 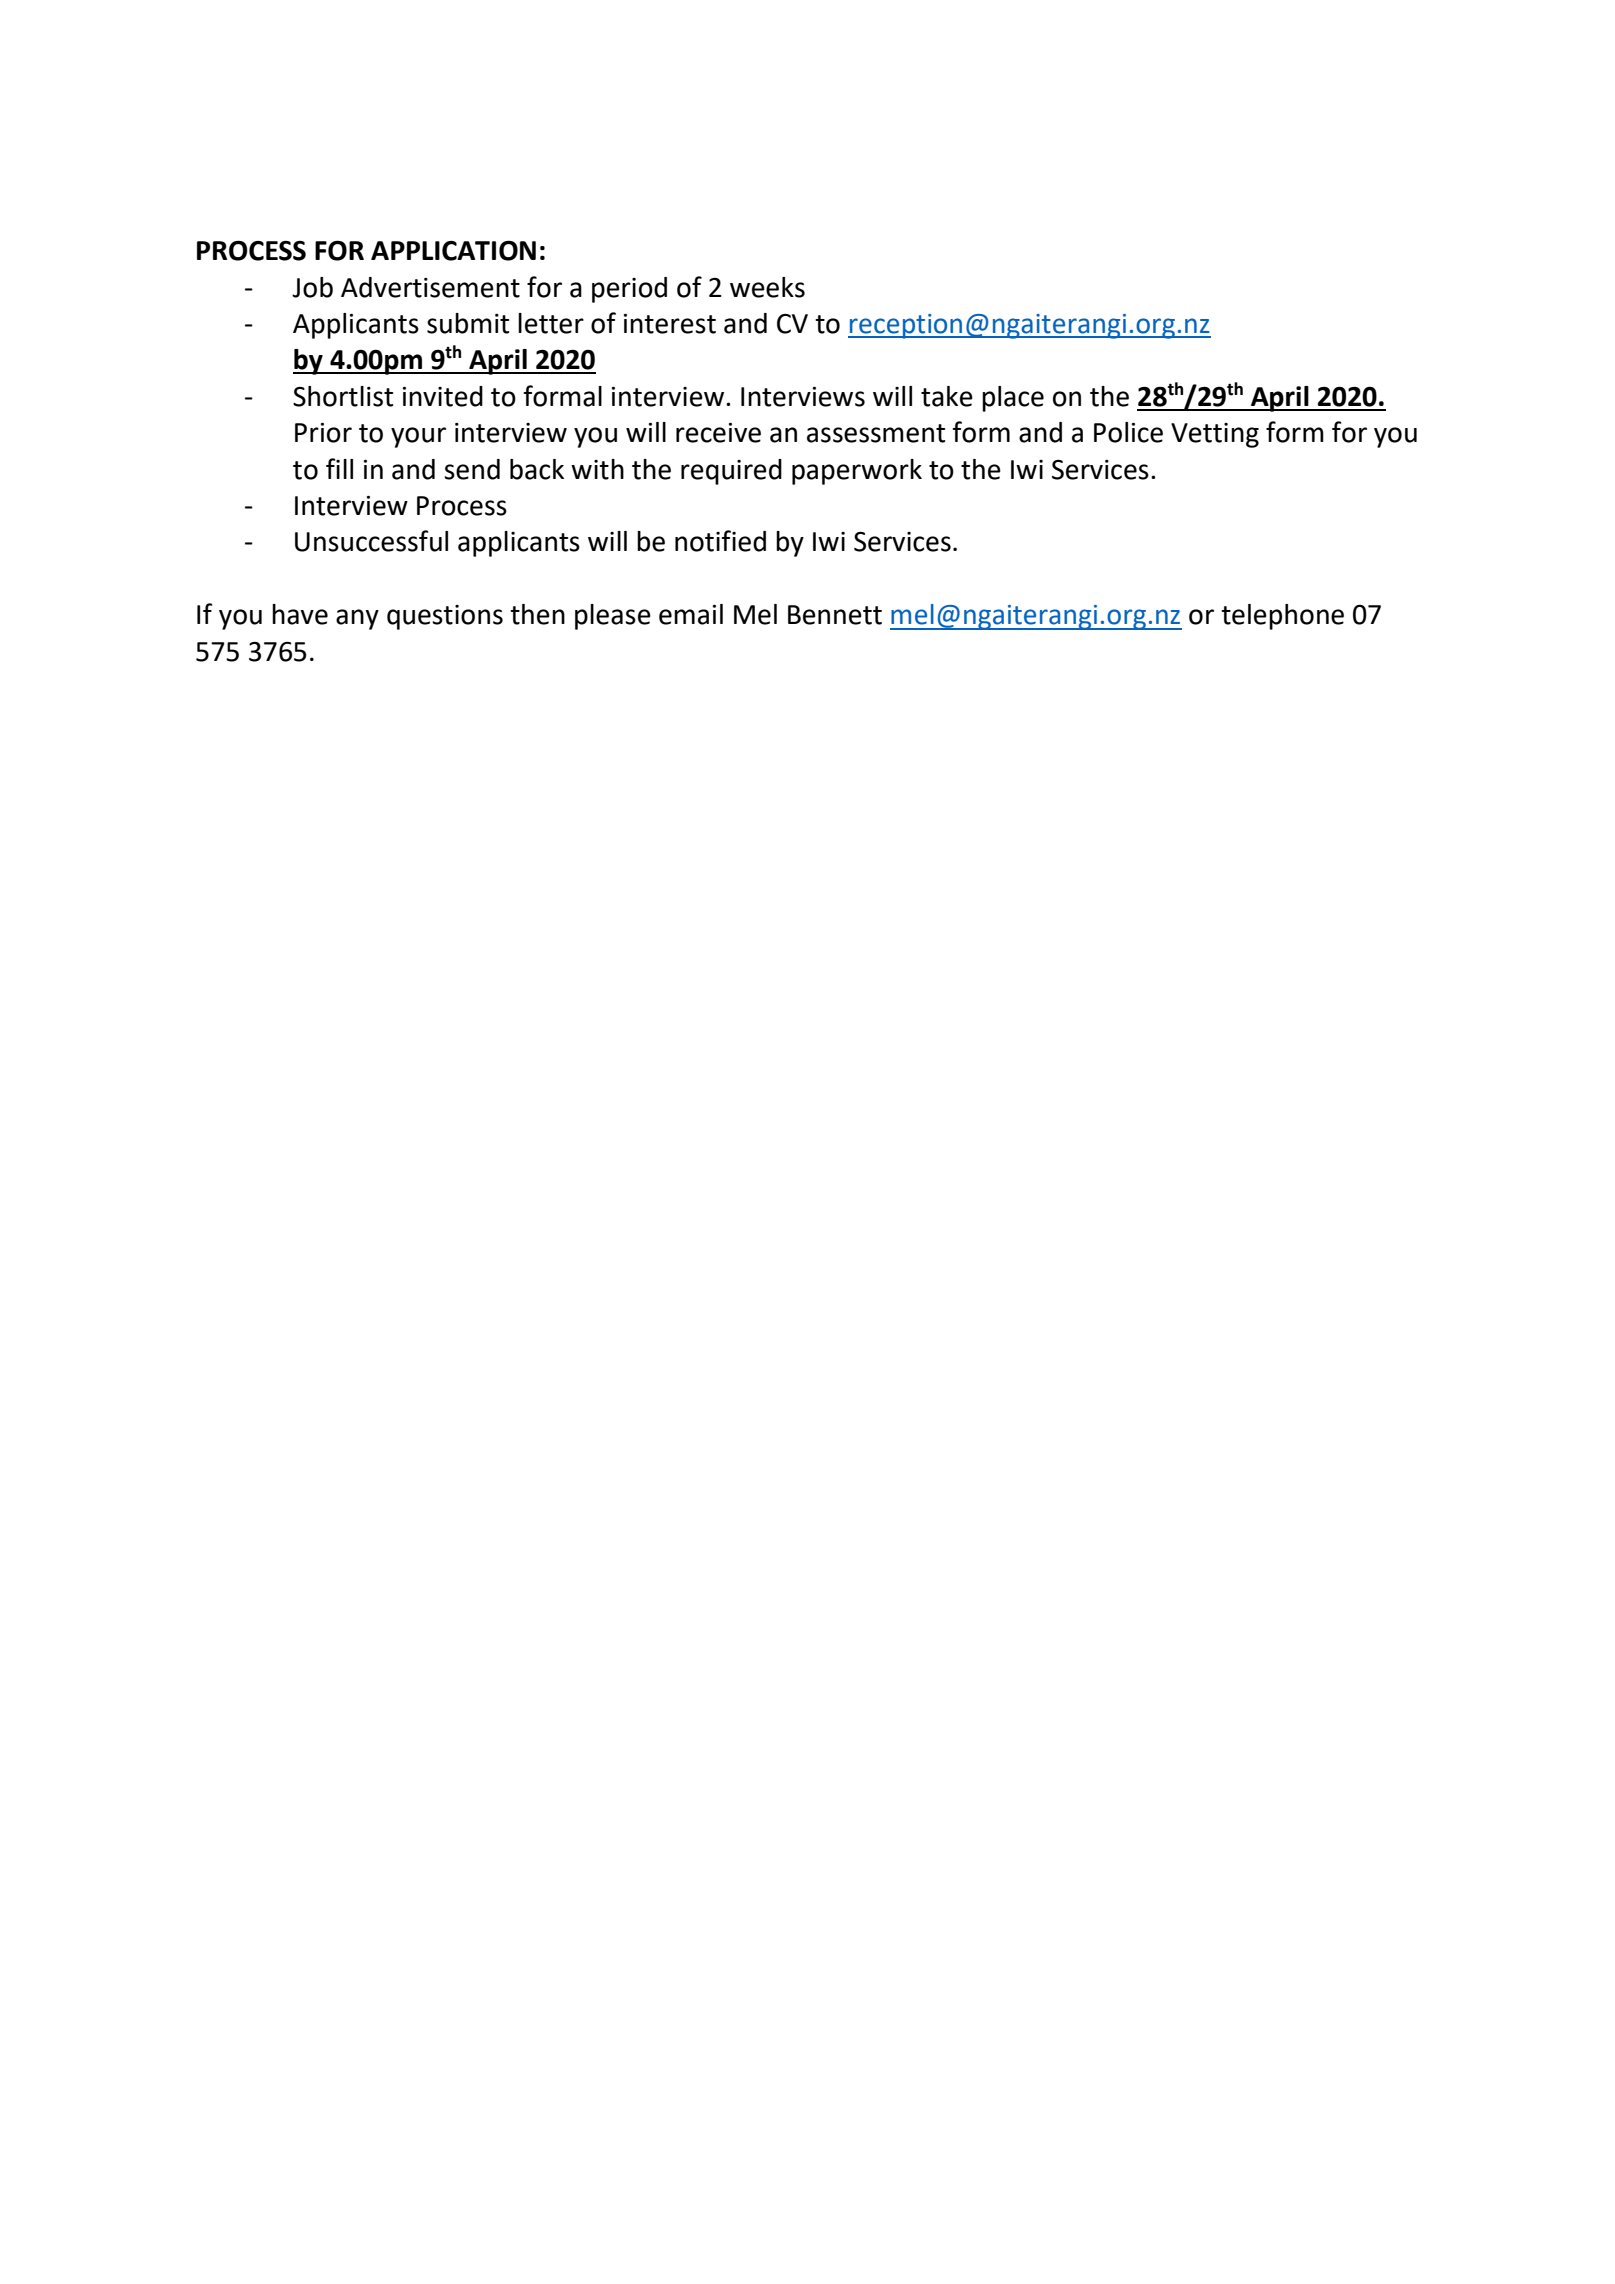 What do you see at coordinates (629, 290) in the document?
I see `period` at bounding box center [629, 290].
